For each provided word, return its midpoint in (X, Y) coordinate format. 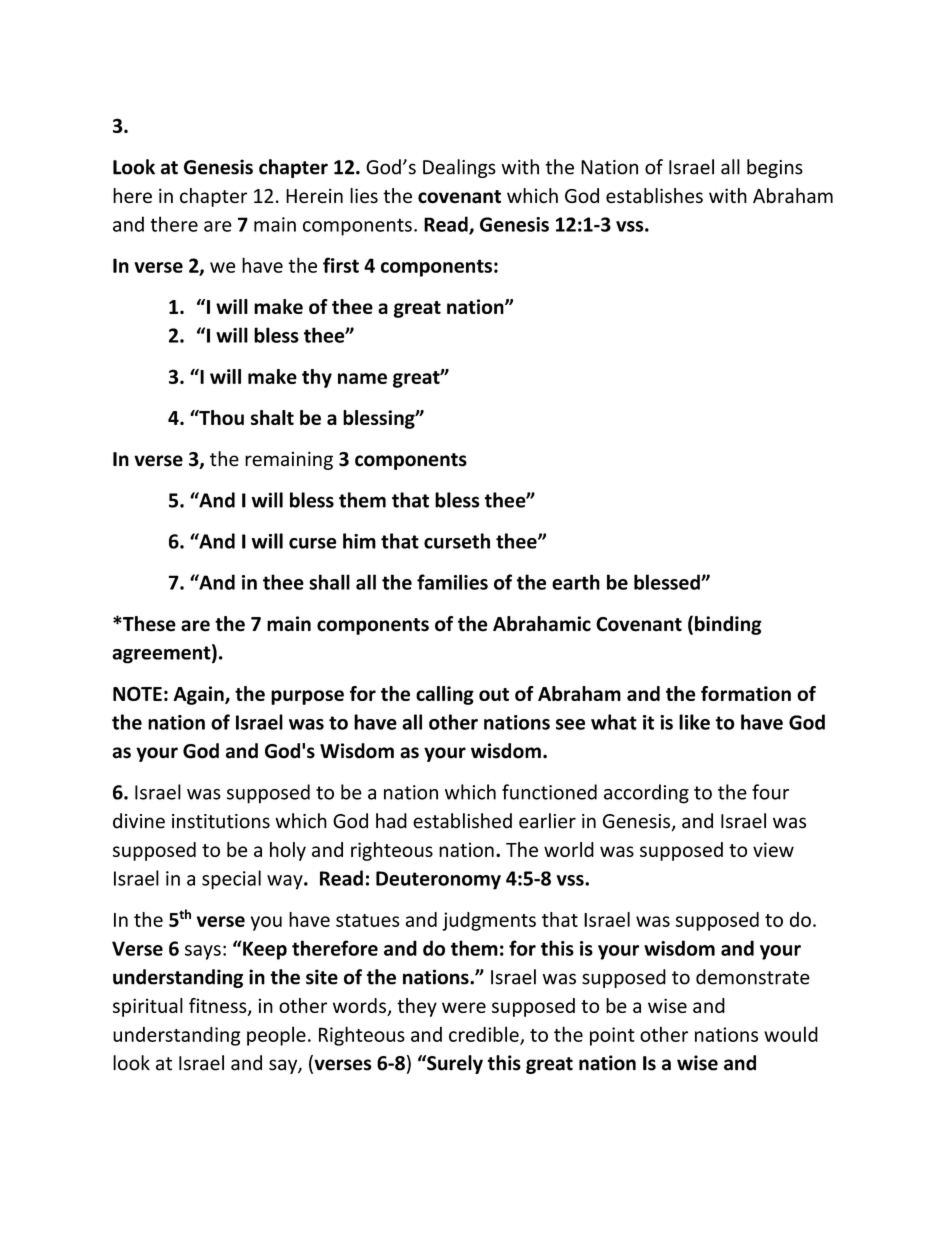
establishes (654, 196)
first (341, 265)
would (791, 1034)
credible (485, 1035)
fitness (219, 1007)
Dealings (459, 168)
